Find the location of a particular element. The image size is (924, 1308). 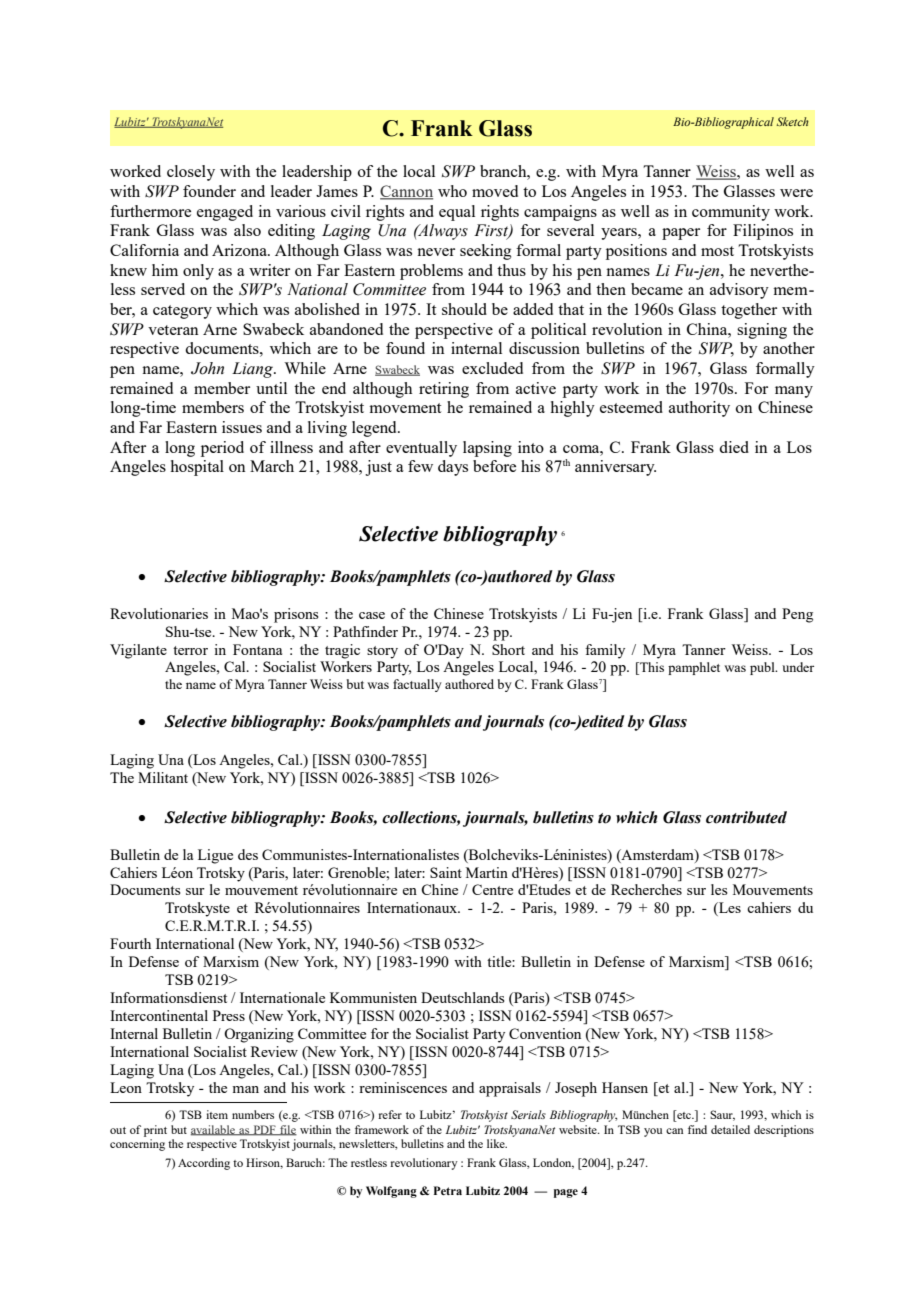

engaged is located at coordinates (225, 213).
